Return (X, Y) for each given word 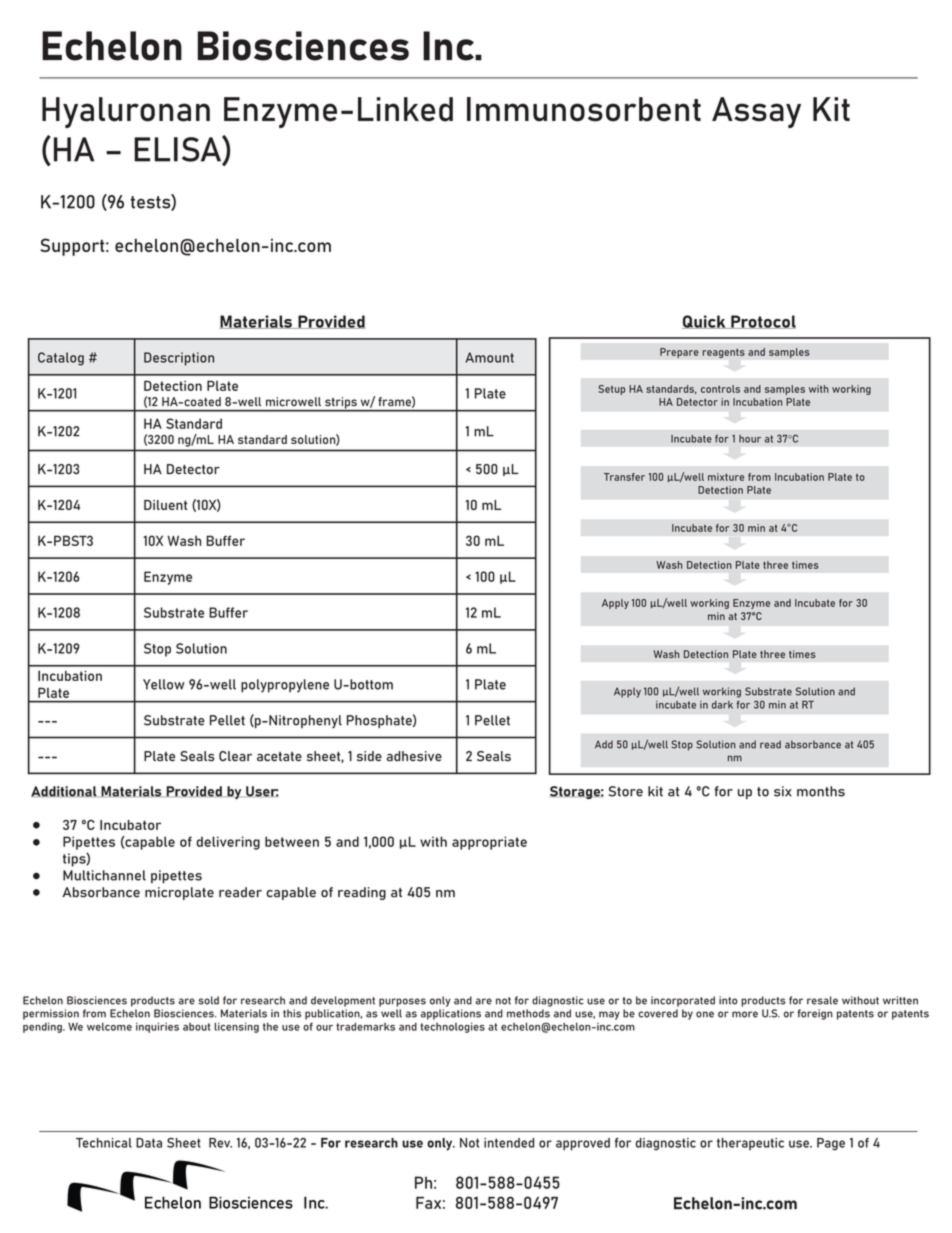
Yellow (164, 684)
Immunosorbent (584, 109)
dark (722, 705)
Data (149, 1143)
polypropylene (285, 686)
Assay (756, 112)
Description (179, 359)
